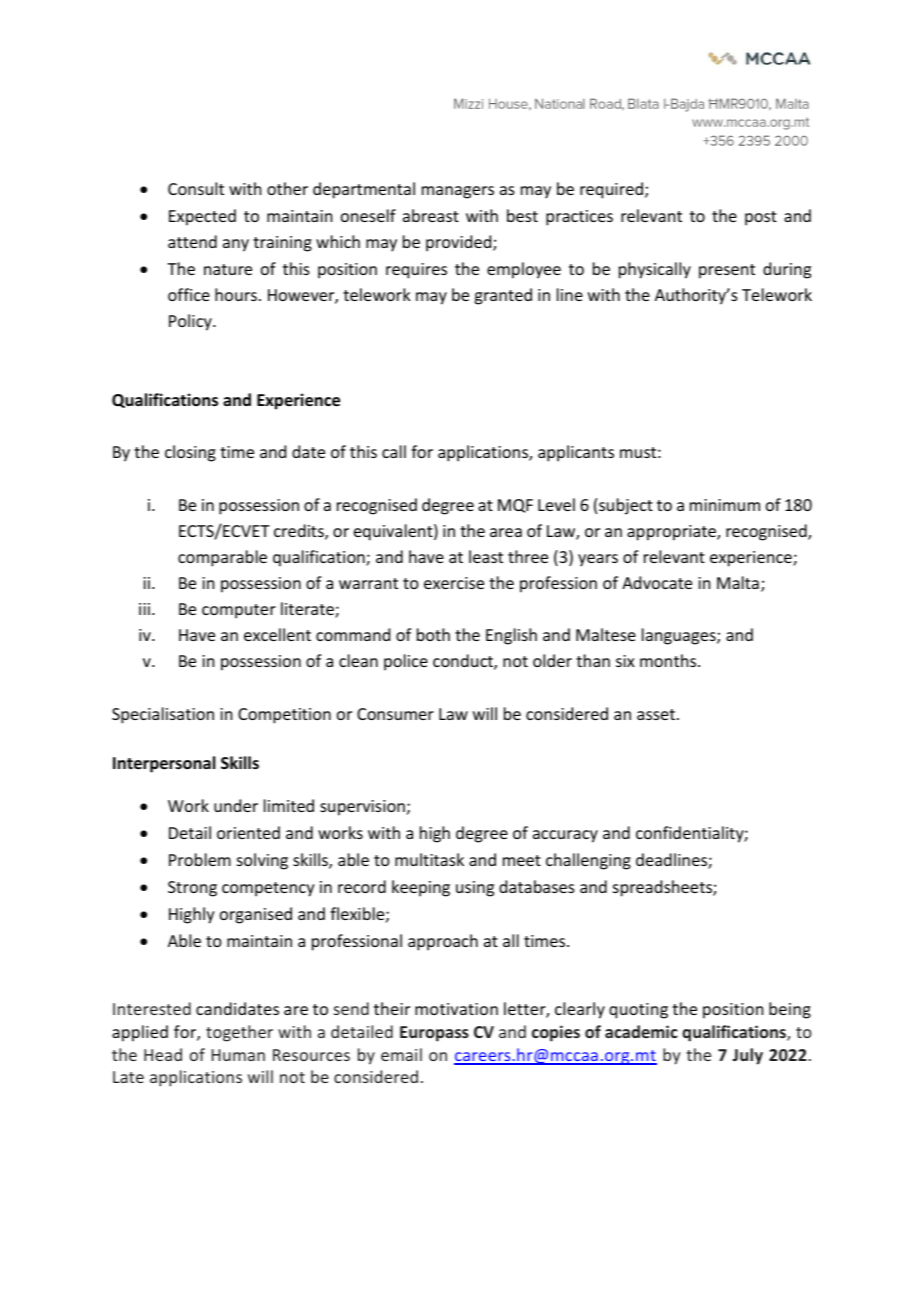 The height and width of the screenshot is (1308, 924). I want to click on Strong, so click(192, 889).
